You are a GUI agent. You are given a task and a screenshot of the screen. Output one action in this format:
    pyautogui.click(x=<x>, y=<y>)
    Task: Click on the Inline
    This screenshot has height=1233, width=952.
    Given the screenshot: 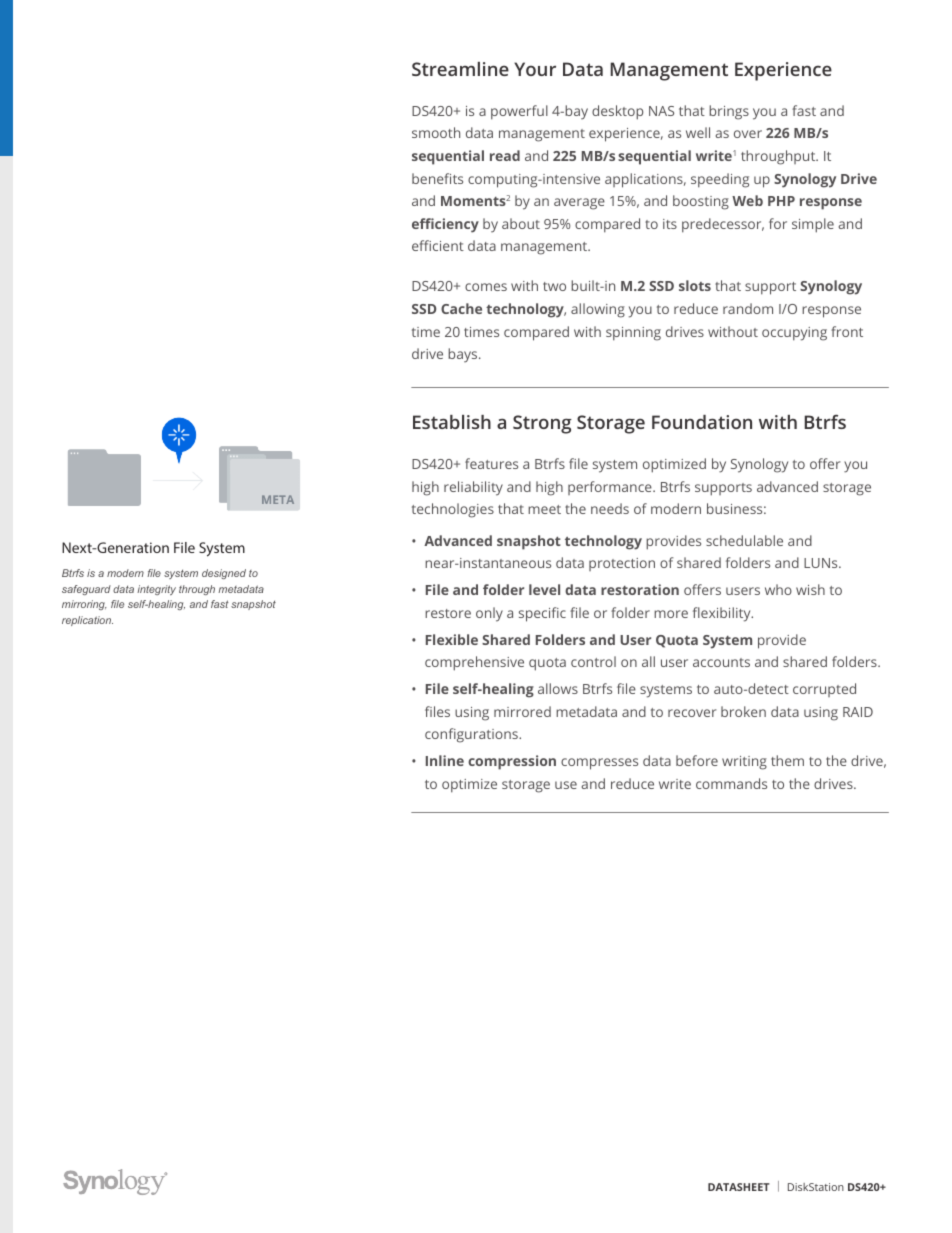 What is the action you would take?
    pyautogui.click(x=445, y=760)
